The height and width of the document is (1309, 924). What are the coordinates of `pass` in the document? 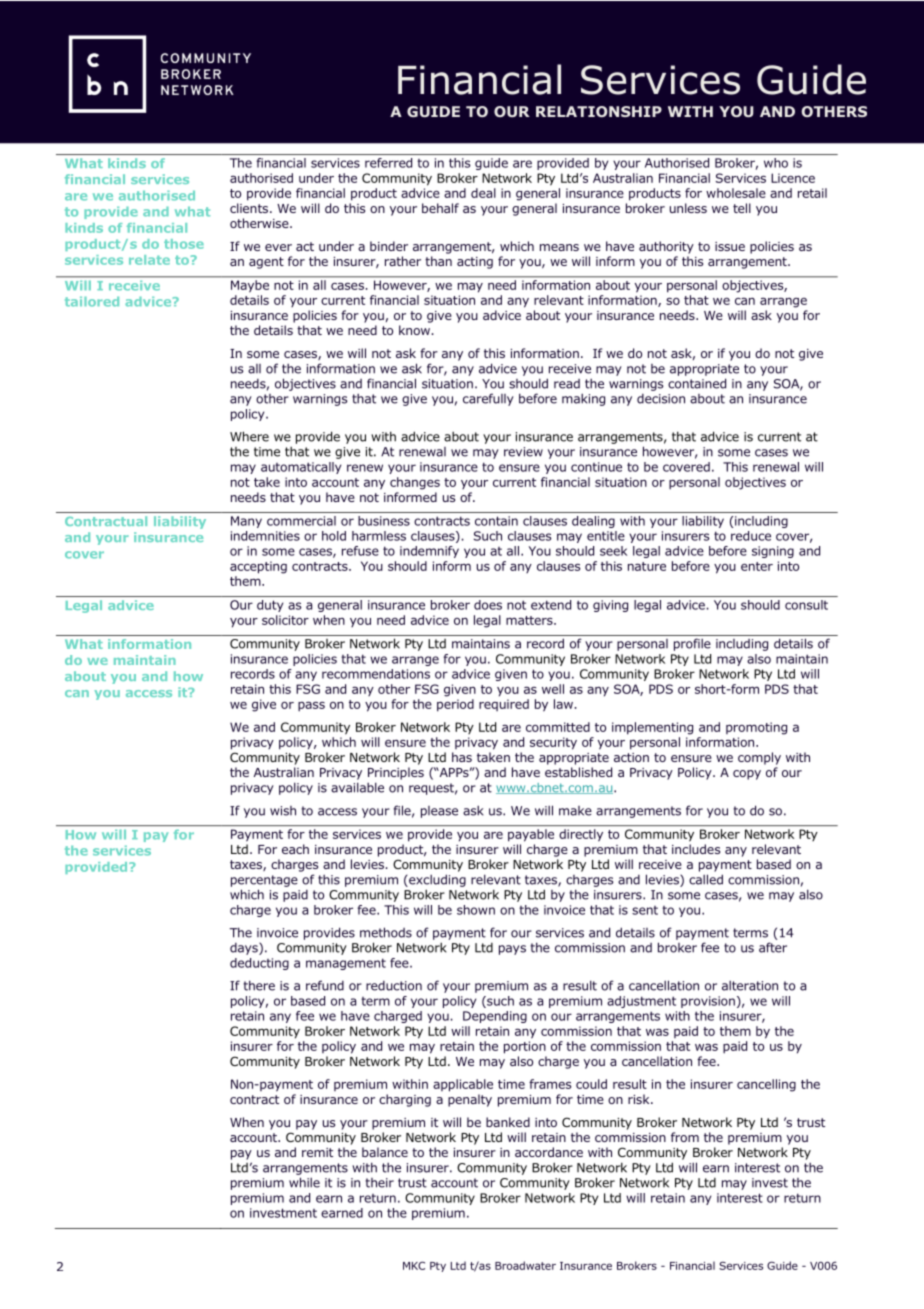 It's located at (311, 706).
